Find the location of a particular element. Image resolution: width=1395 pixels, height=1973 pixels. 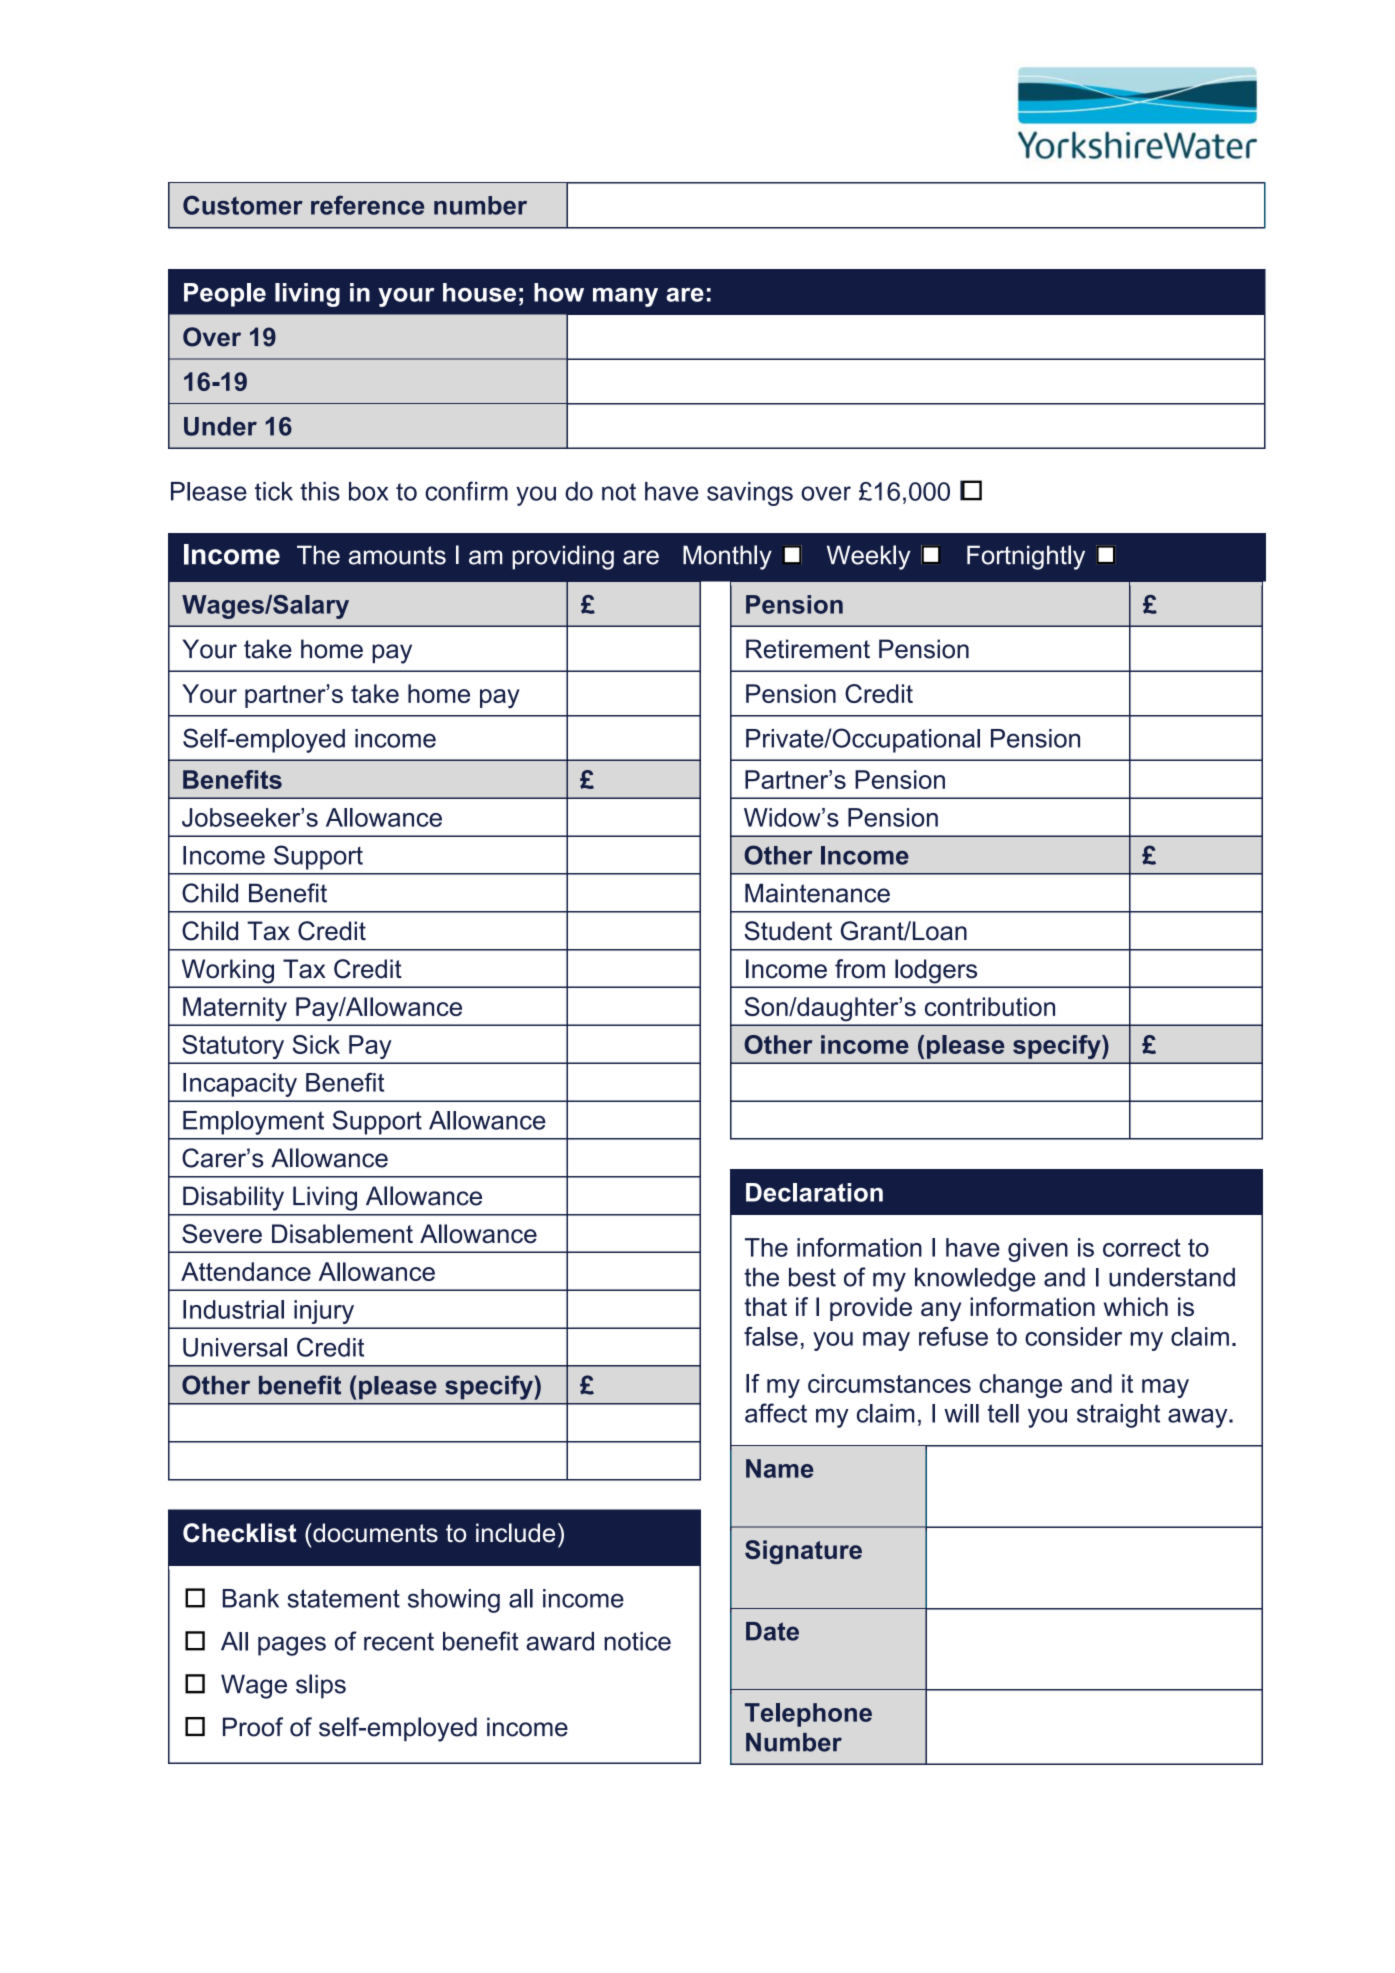

contribution is located at coordinates (990, 1006).
